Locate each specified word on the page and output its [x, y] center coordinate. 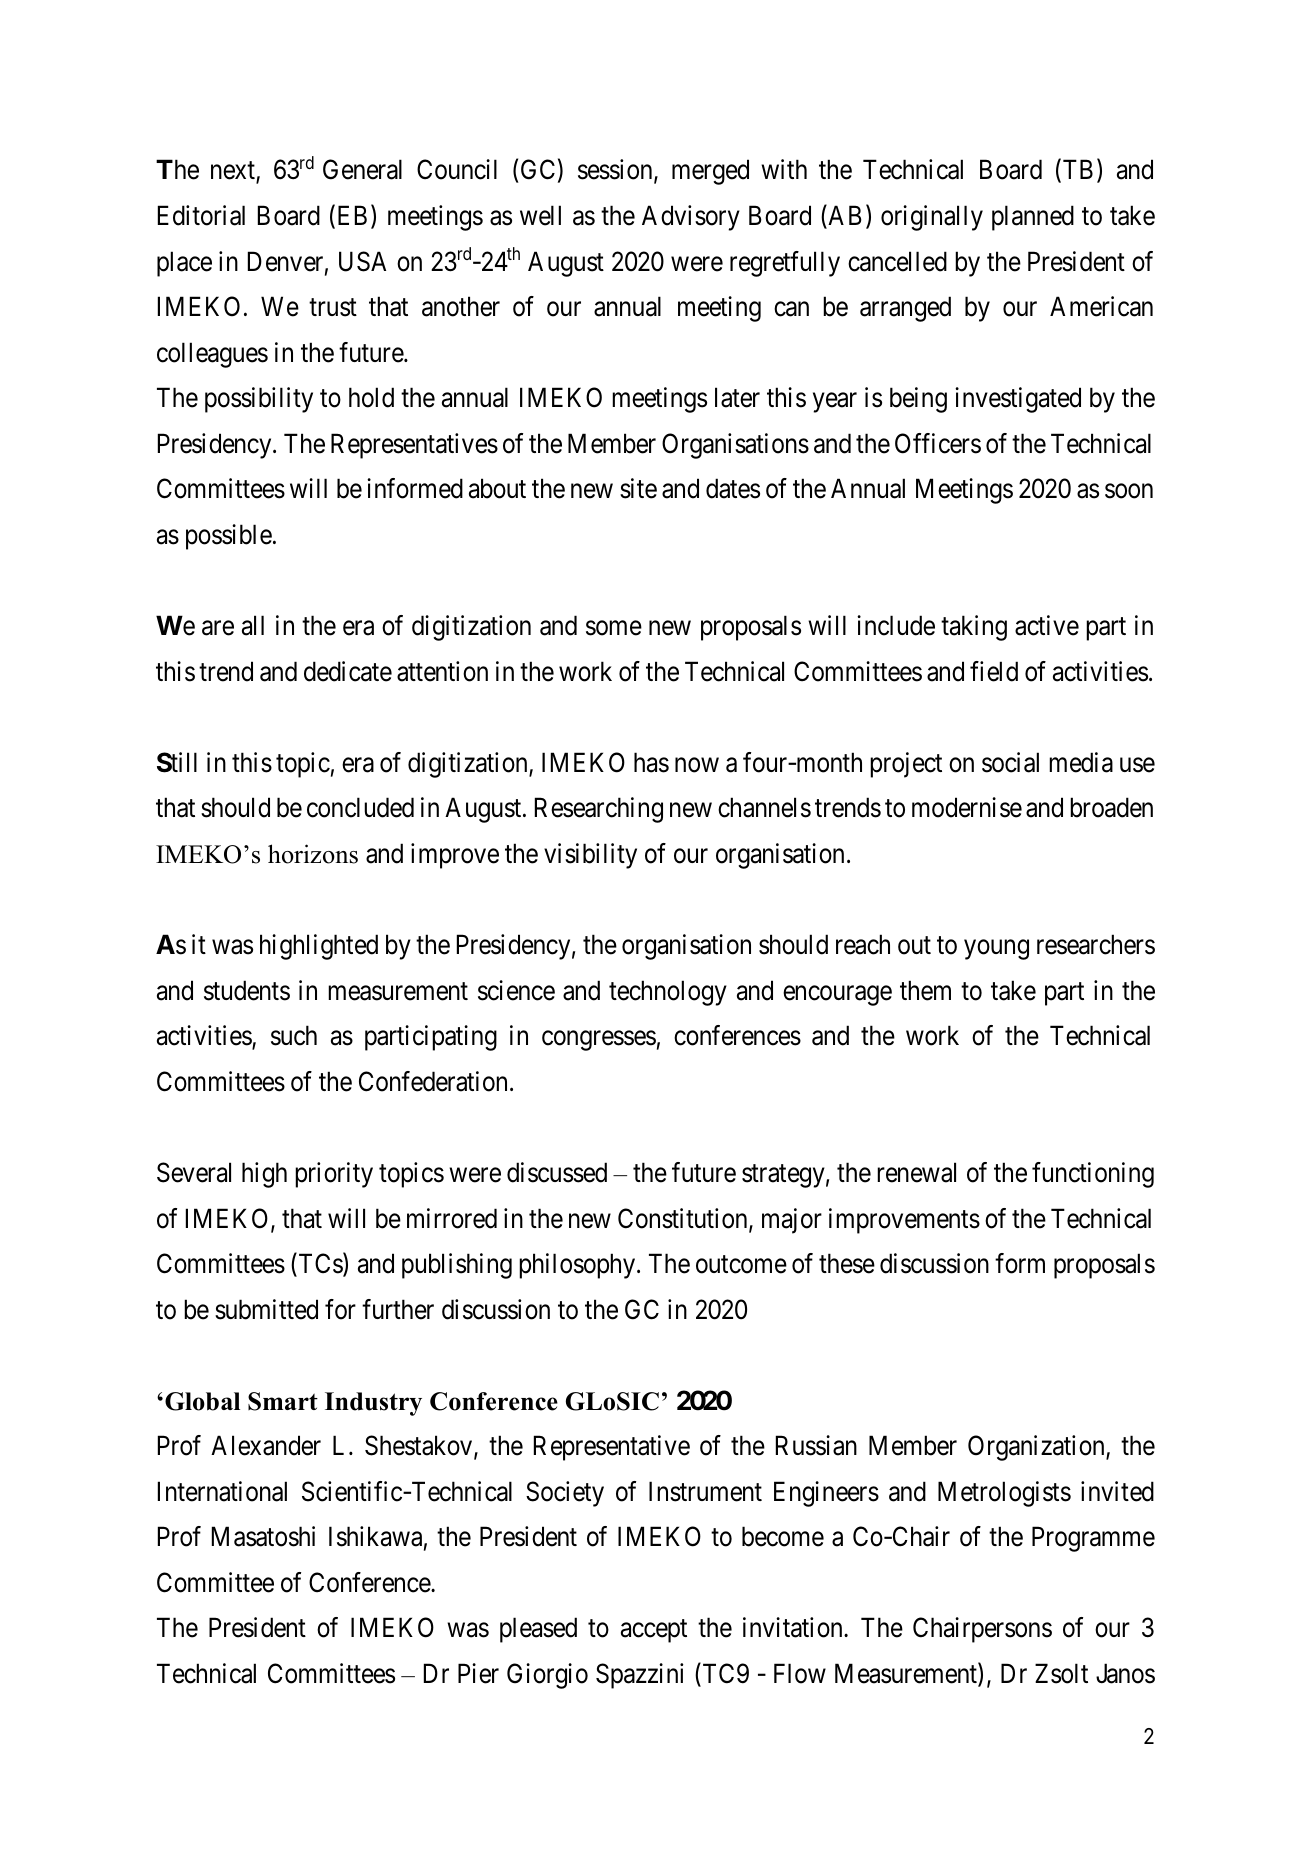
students [247, 990]
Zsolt [1061, 1673]
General [362, 169]
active [1047, 625]
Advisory [691, 218]
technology [668, 993]
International [222, 1491]
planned [1033, 218]
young [996, 950]
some [614, 628]
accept [654, 1631]
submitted [266, 1309]
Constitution [684, 1219]
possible [229, 537]
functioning [1093, 1175]
